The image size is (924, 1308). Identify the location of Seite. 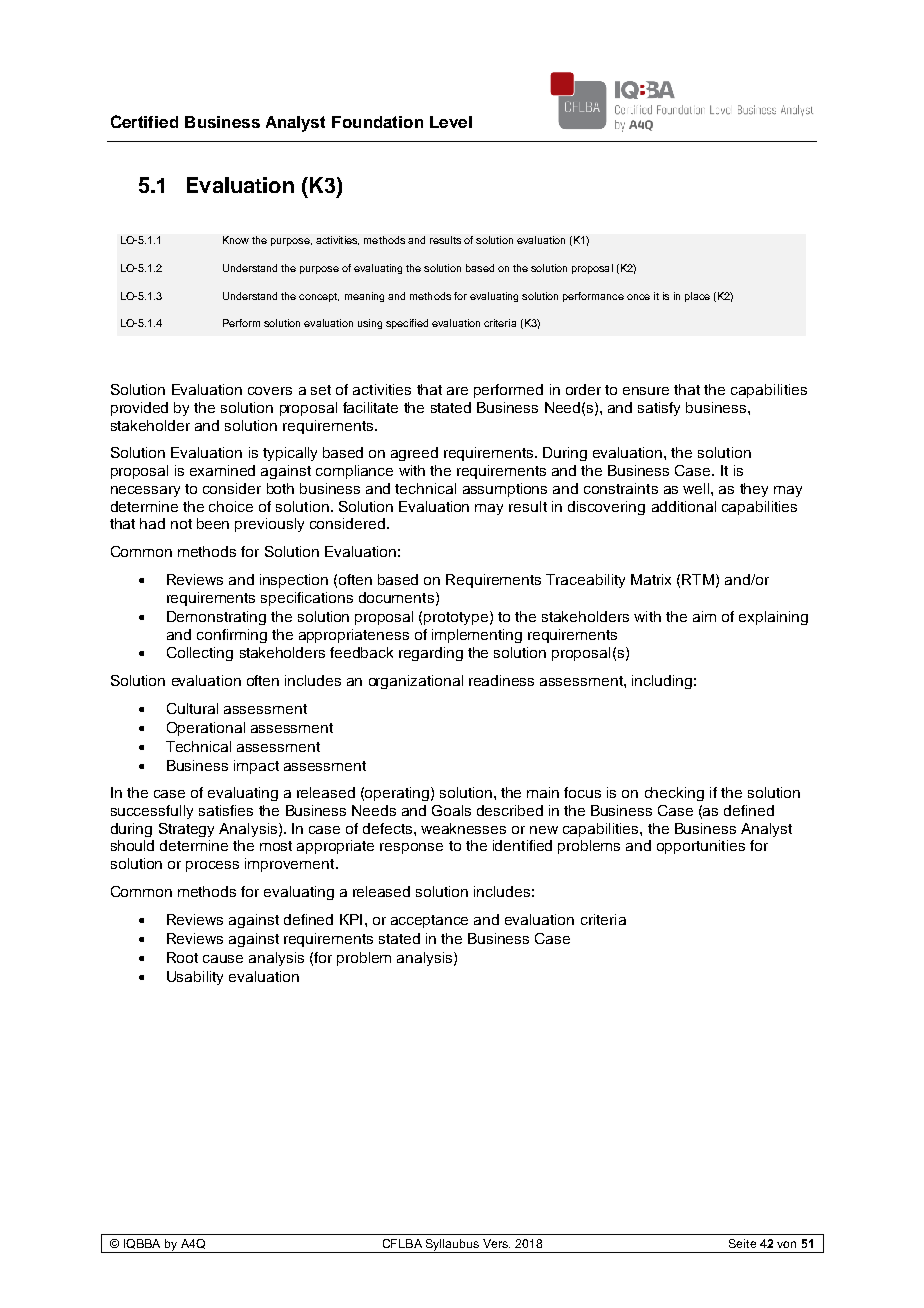
(742, 1243).
